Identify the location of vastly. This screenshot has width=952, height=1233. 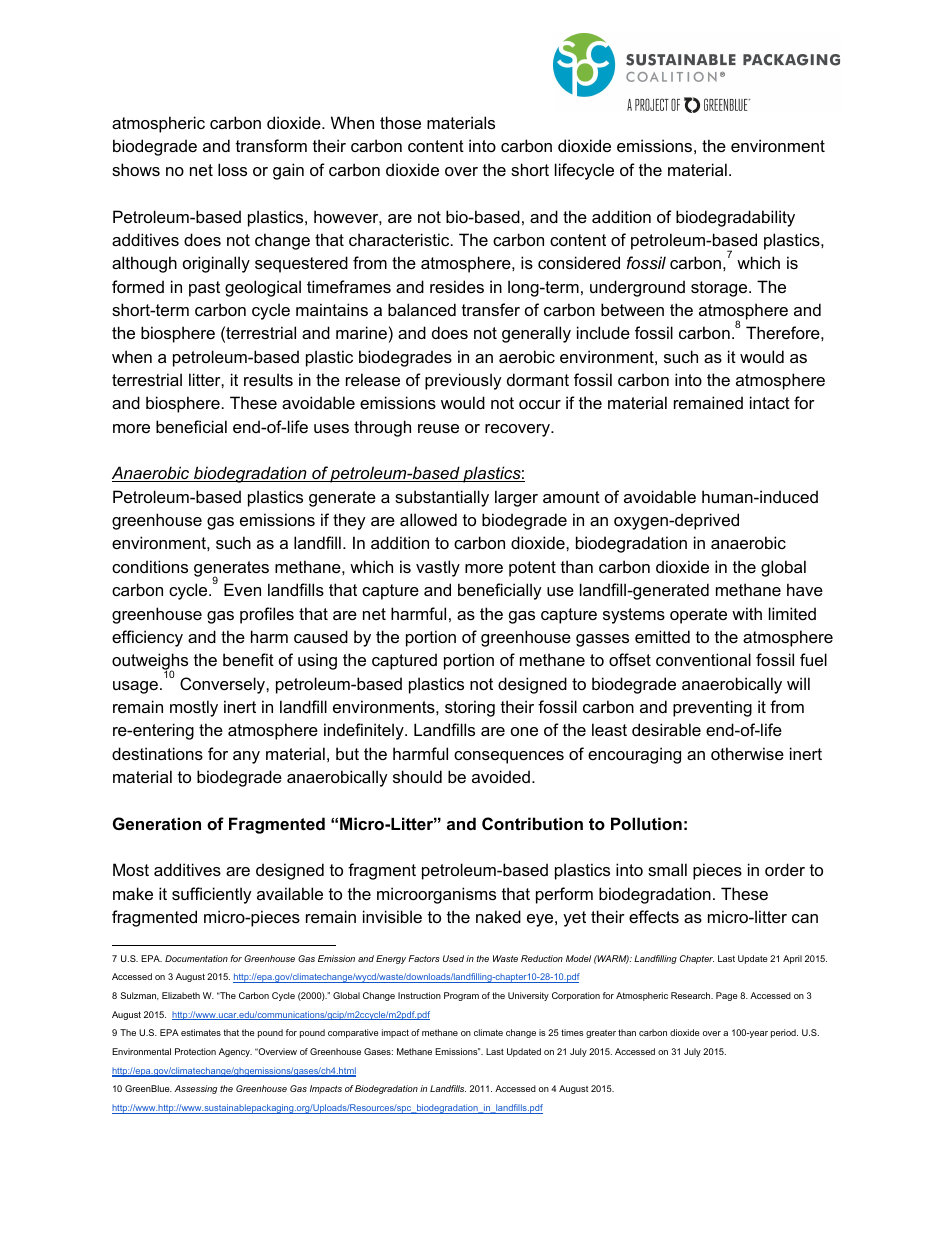
(438, 568).
